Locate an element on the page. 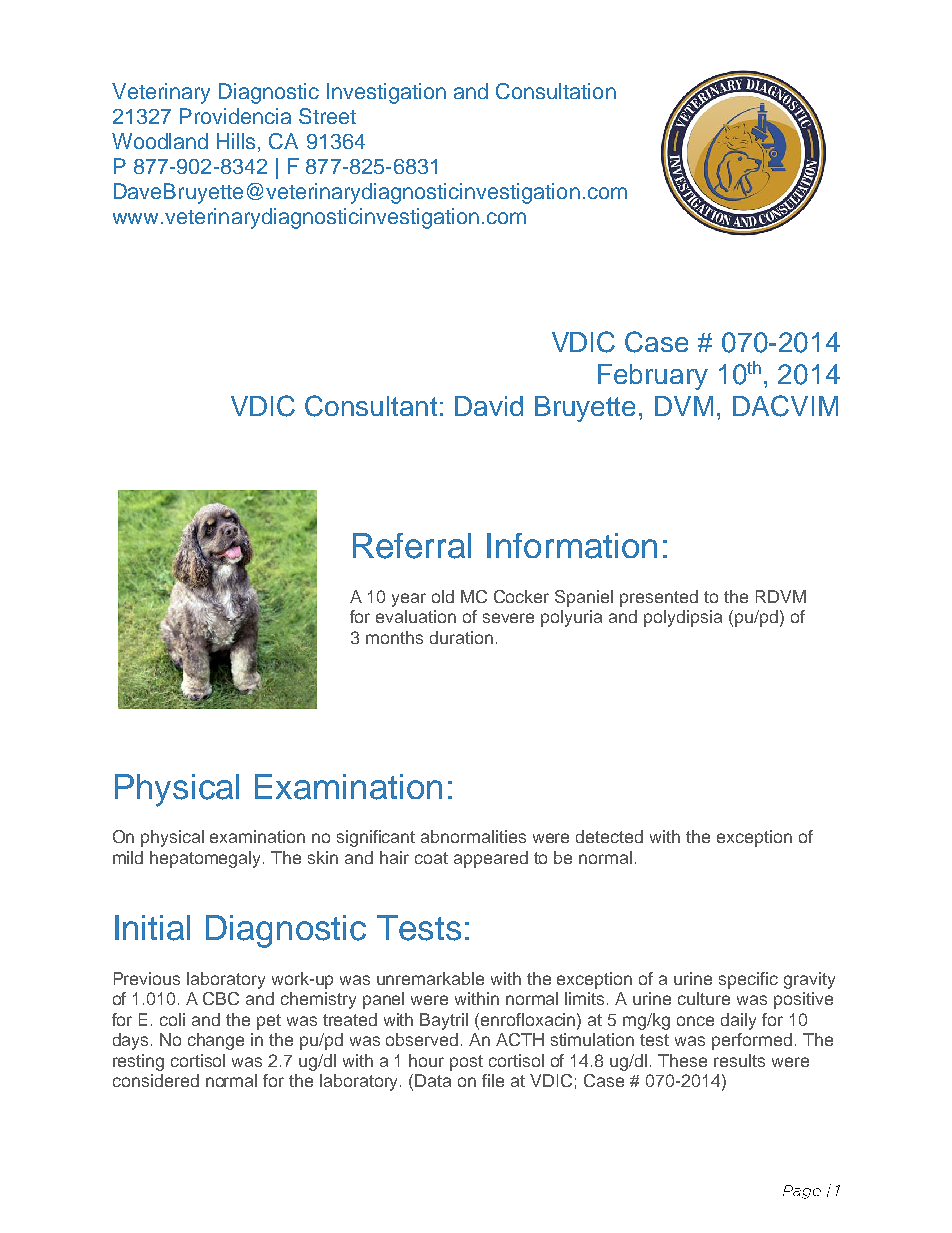  Providencia is located at coordinates (235, 116).
